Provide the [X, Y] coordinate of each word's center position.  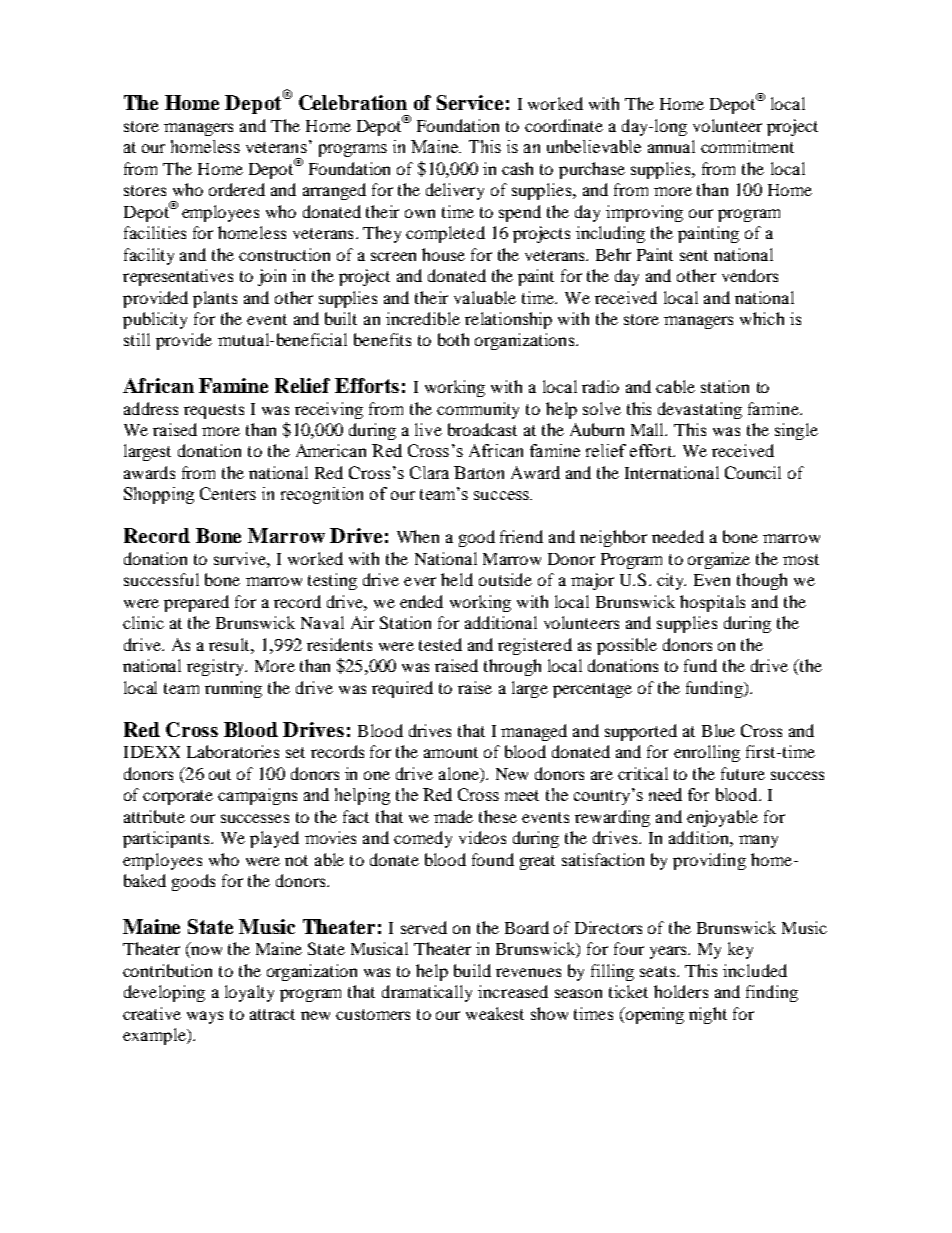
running [233, 689]
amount [451, 752]
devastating [700, 410]
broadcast [482, 429]
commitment [747, 146]
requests [214, 411]
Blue [718, 730]
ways [205, 1017]
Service [470, 102]
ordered [237, 189]
